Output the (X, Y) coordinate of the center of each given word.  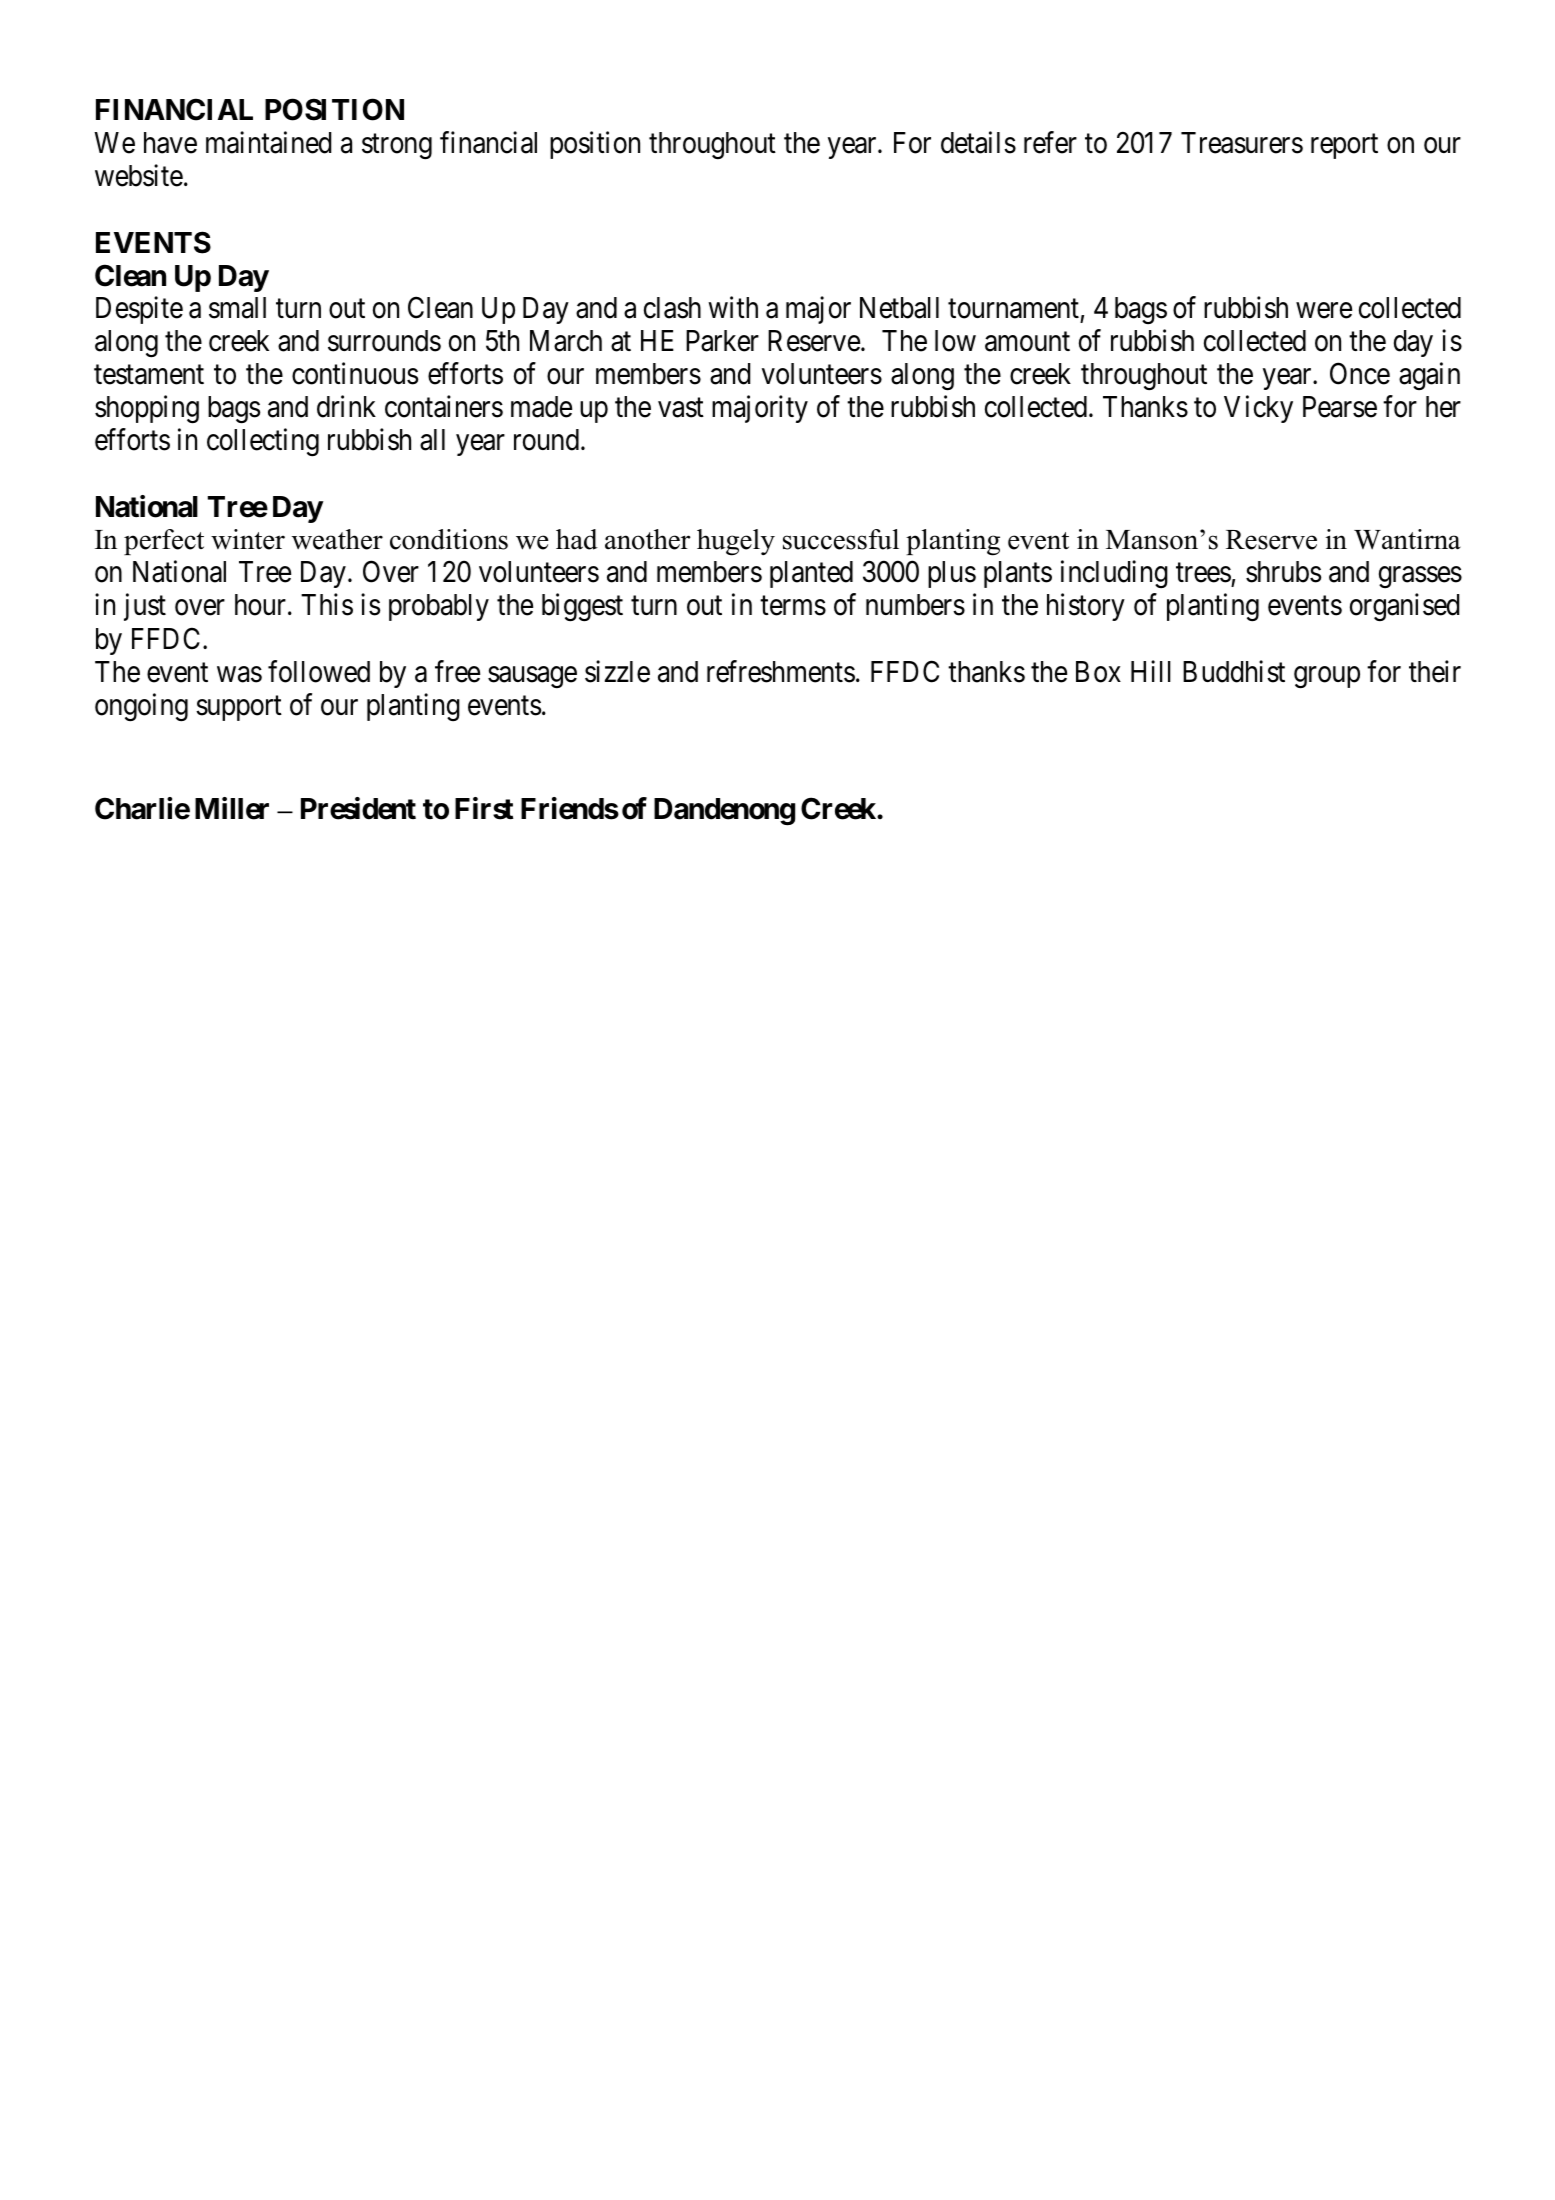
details (978, 142)
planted (811, 574)
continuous (355, 373)
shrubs (1283, 572)
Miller (232, 808)
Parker (722, 341)
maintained (269, 142)
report (1344, 146)
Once (1360, 374)
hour (260, 605)
